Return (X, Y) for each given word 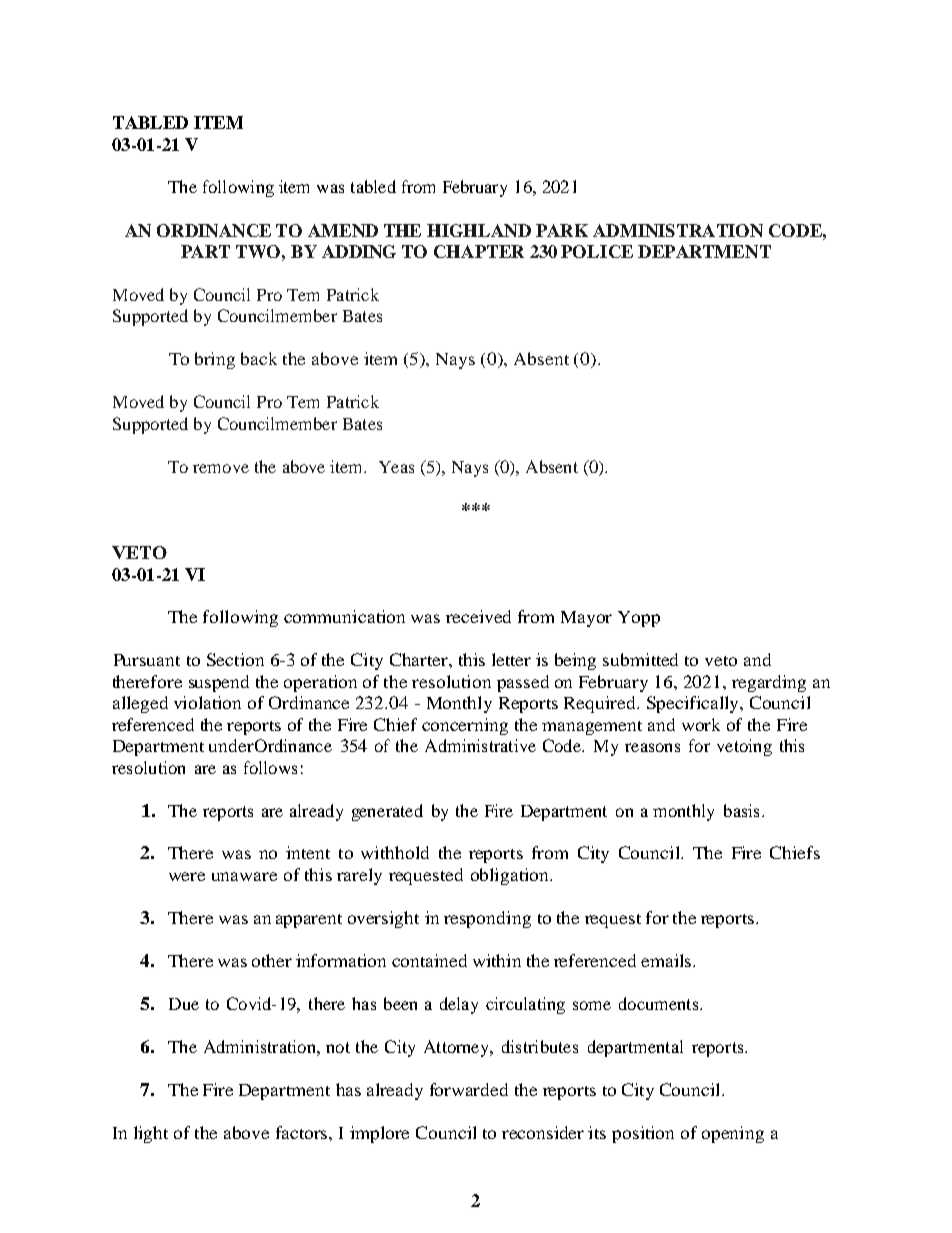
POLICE (597, 251)
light (151, 1134)
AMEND (343, 230)
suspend (219, 683)
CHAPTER (479, 251)
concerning (465, 726)
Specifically (694, 704)
